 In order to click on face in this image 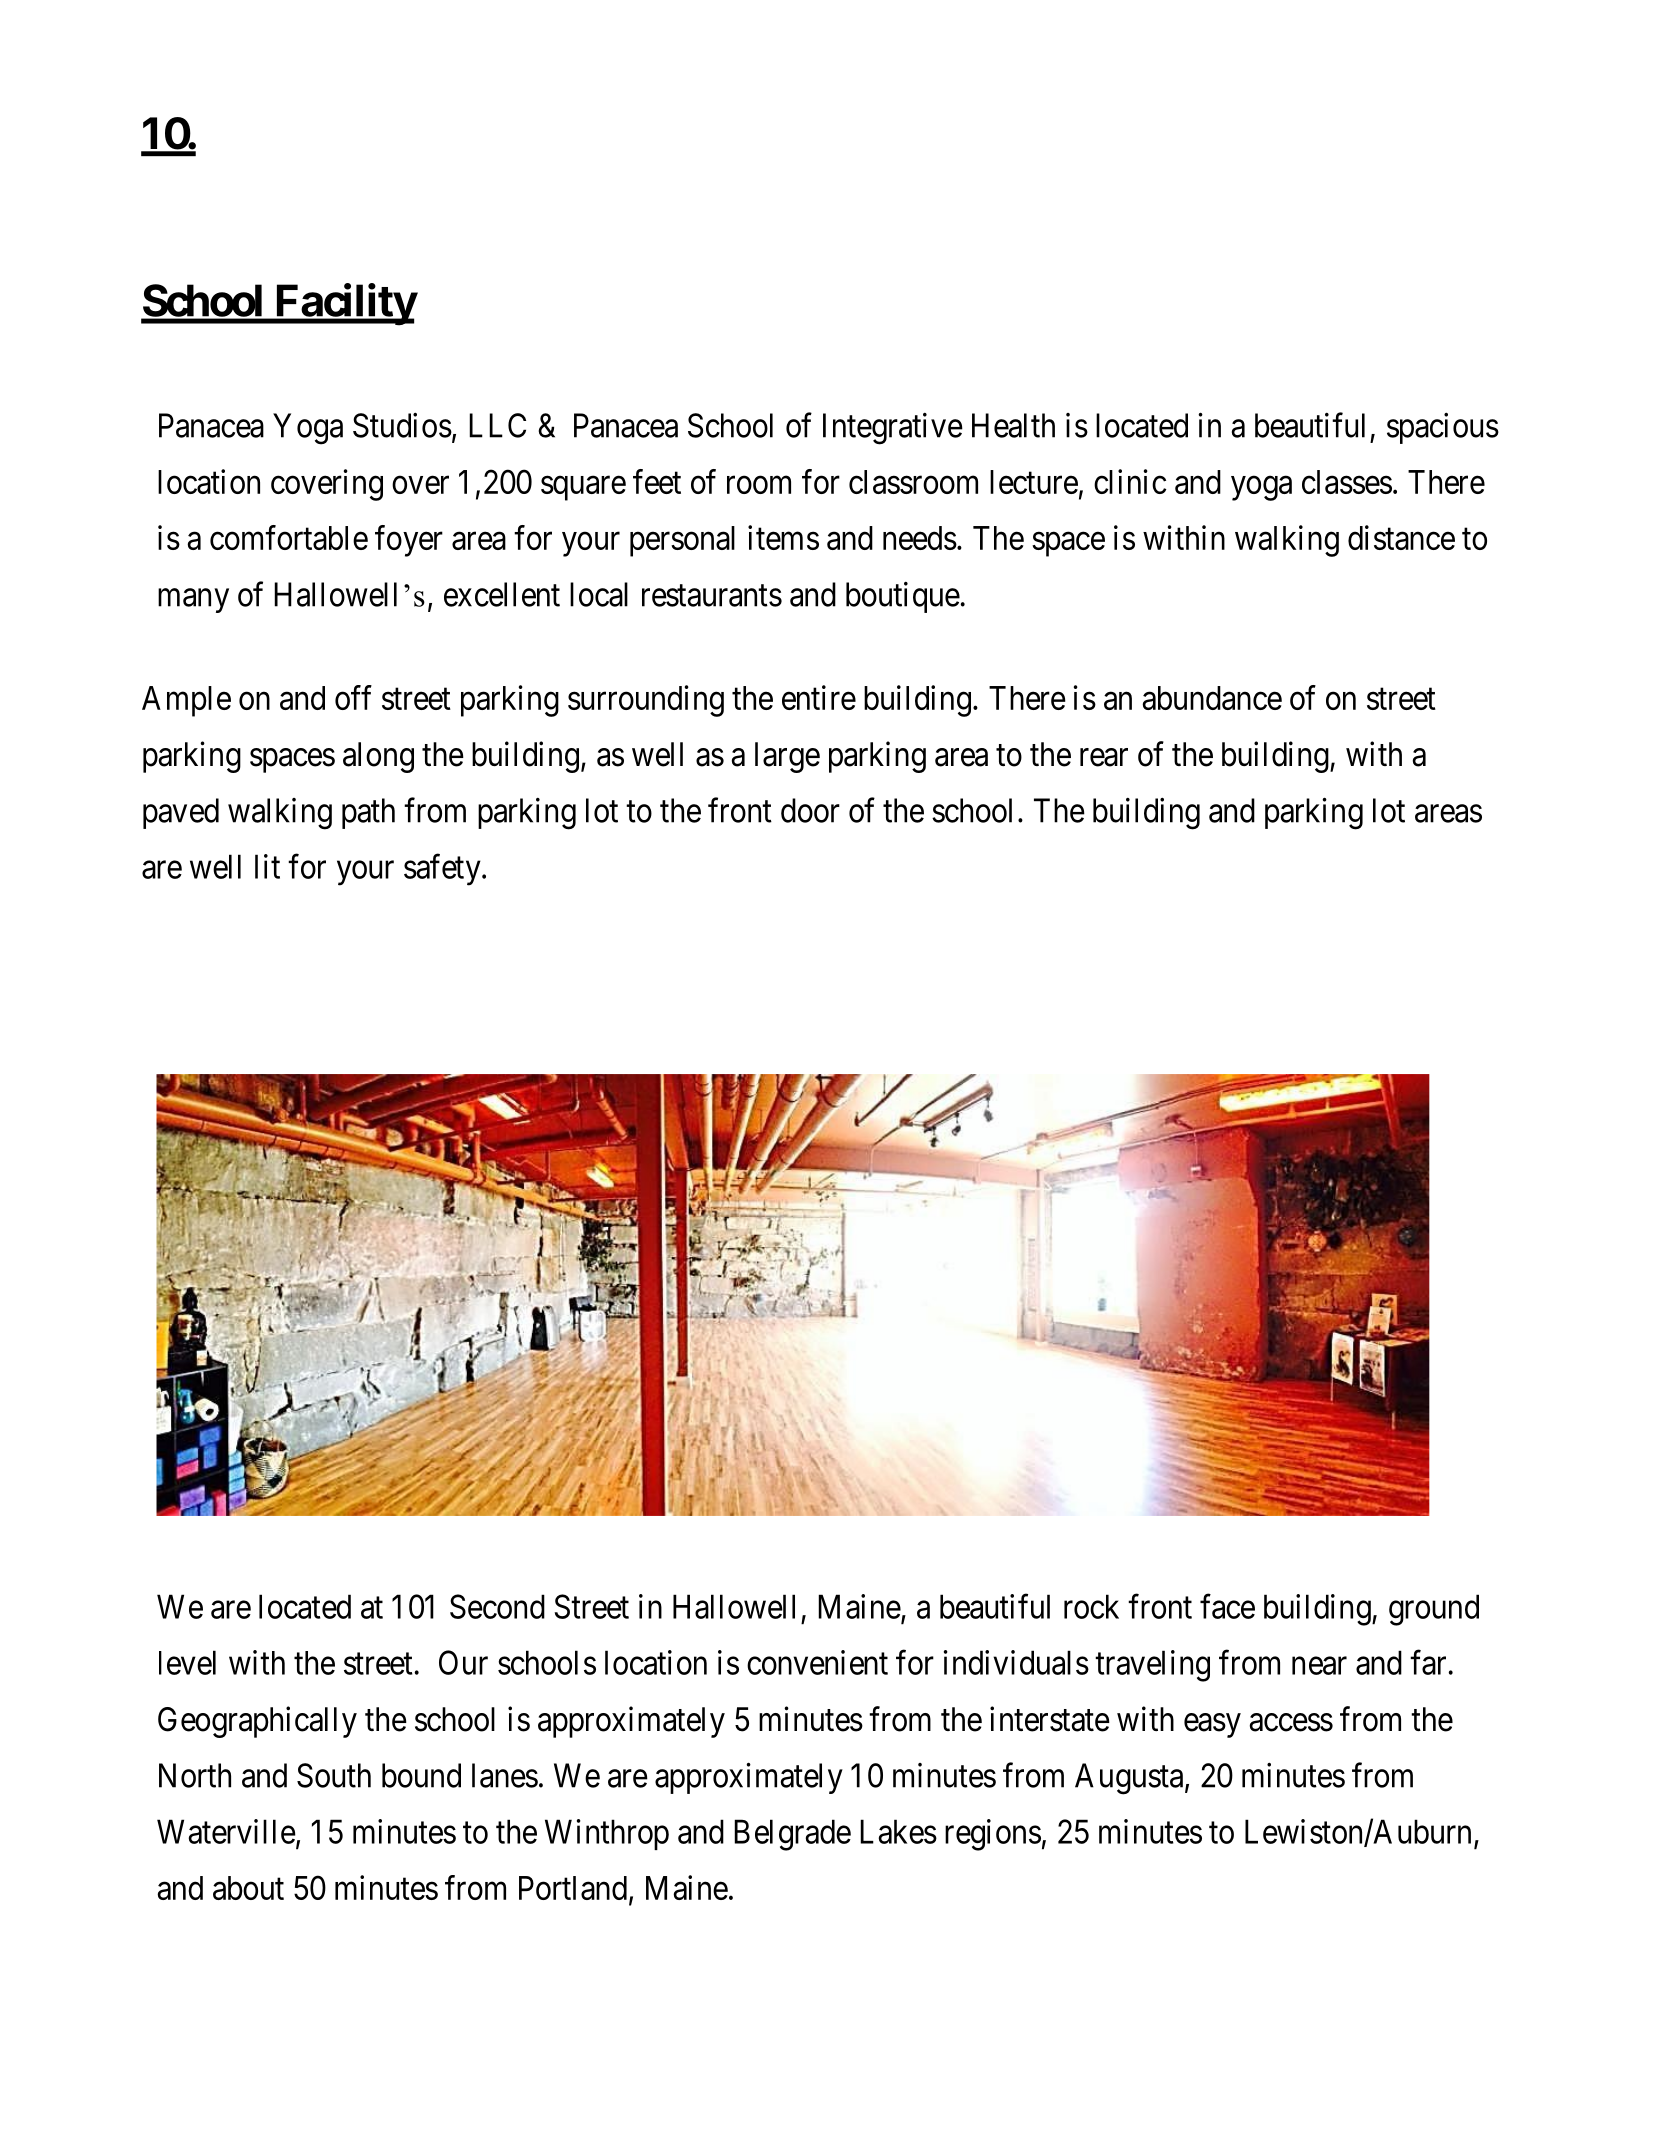, I will do `click(1227, 1606)`.
